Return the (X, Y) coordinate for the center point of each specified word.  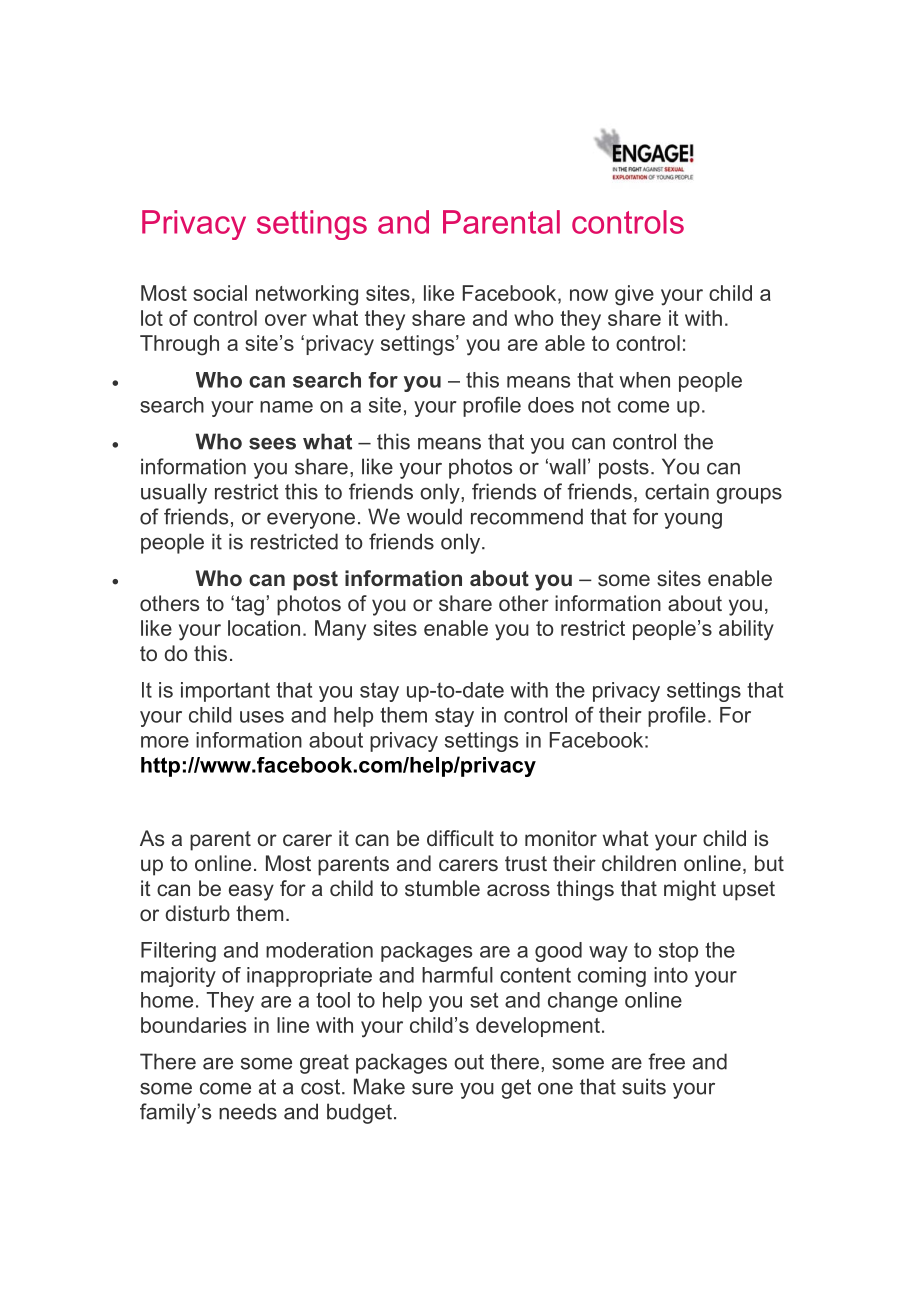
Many (340, 630)
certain (677, 491)
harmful (457, 974)
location (264, 628)
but (769, 863)
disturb (197, 913)
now (589, 295)
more (165, 742)
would (434, 516)
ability (746, 630)
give (634, 295)
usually (174, 493)
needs (248, 1111)
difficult (460, 838)
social (220, 293)
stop (678, 952)
